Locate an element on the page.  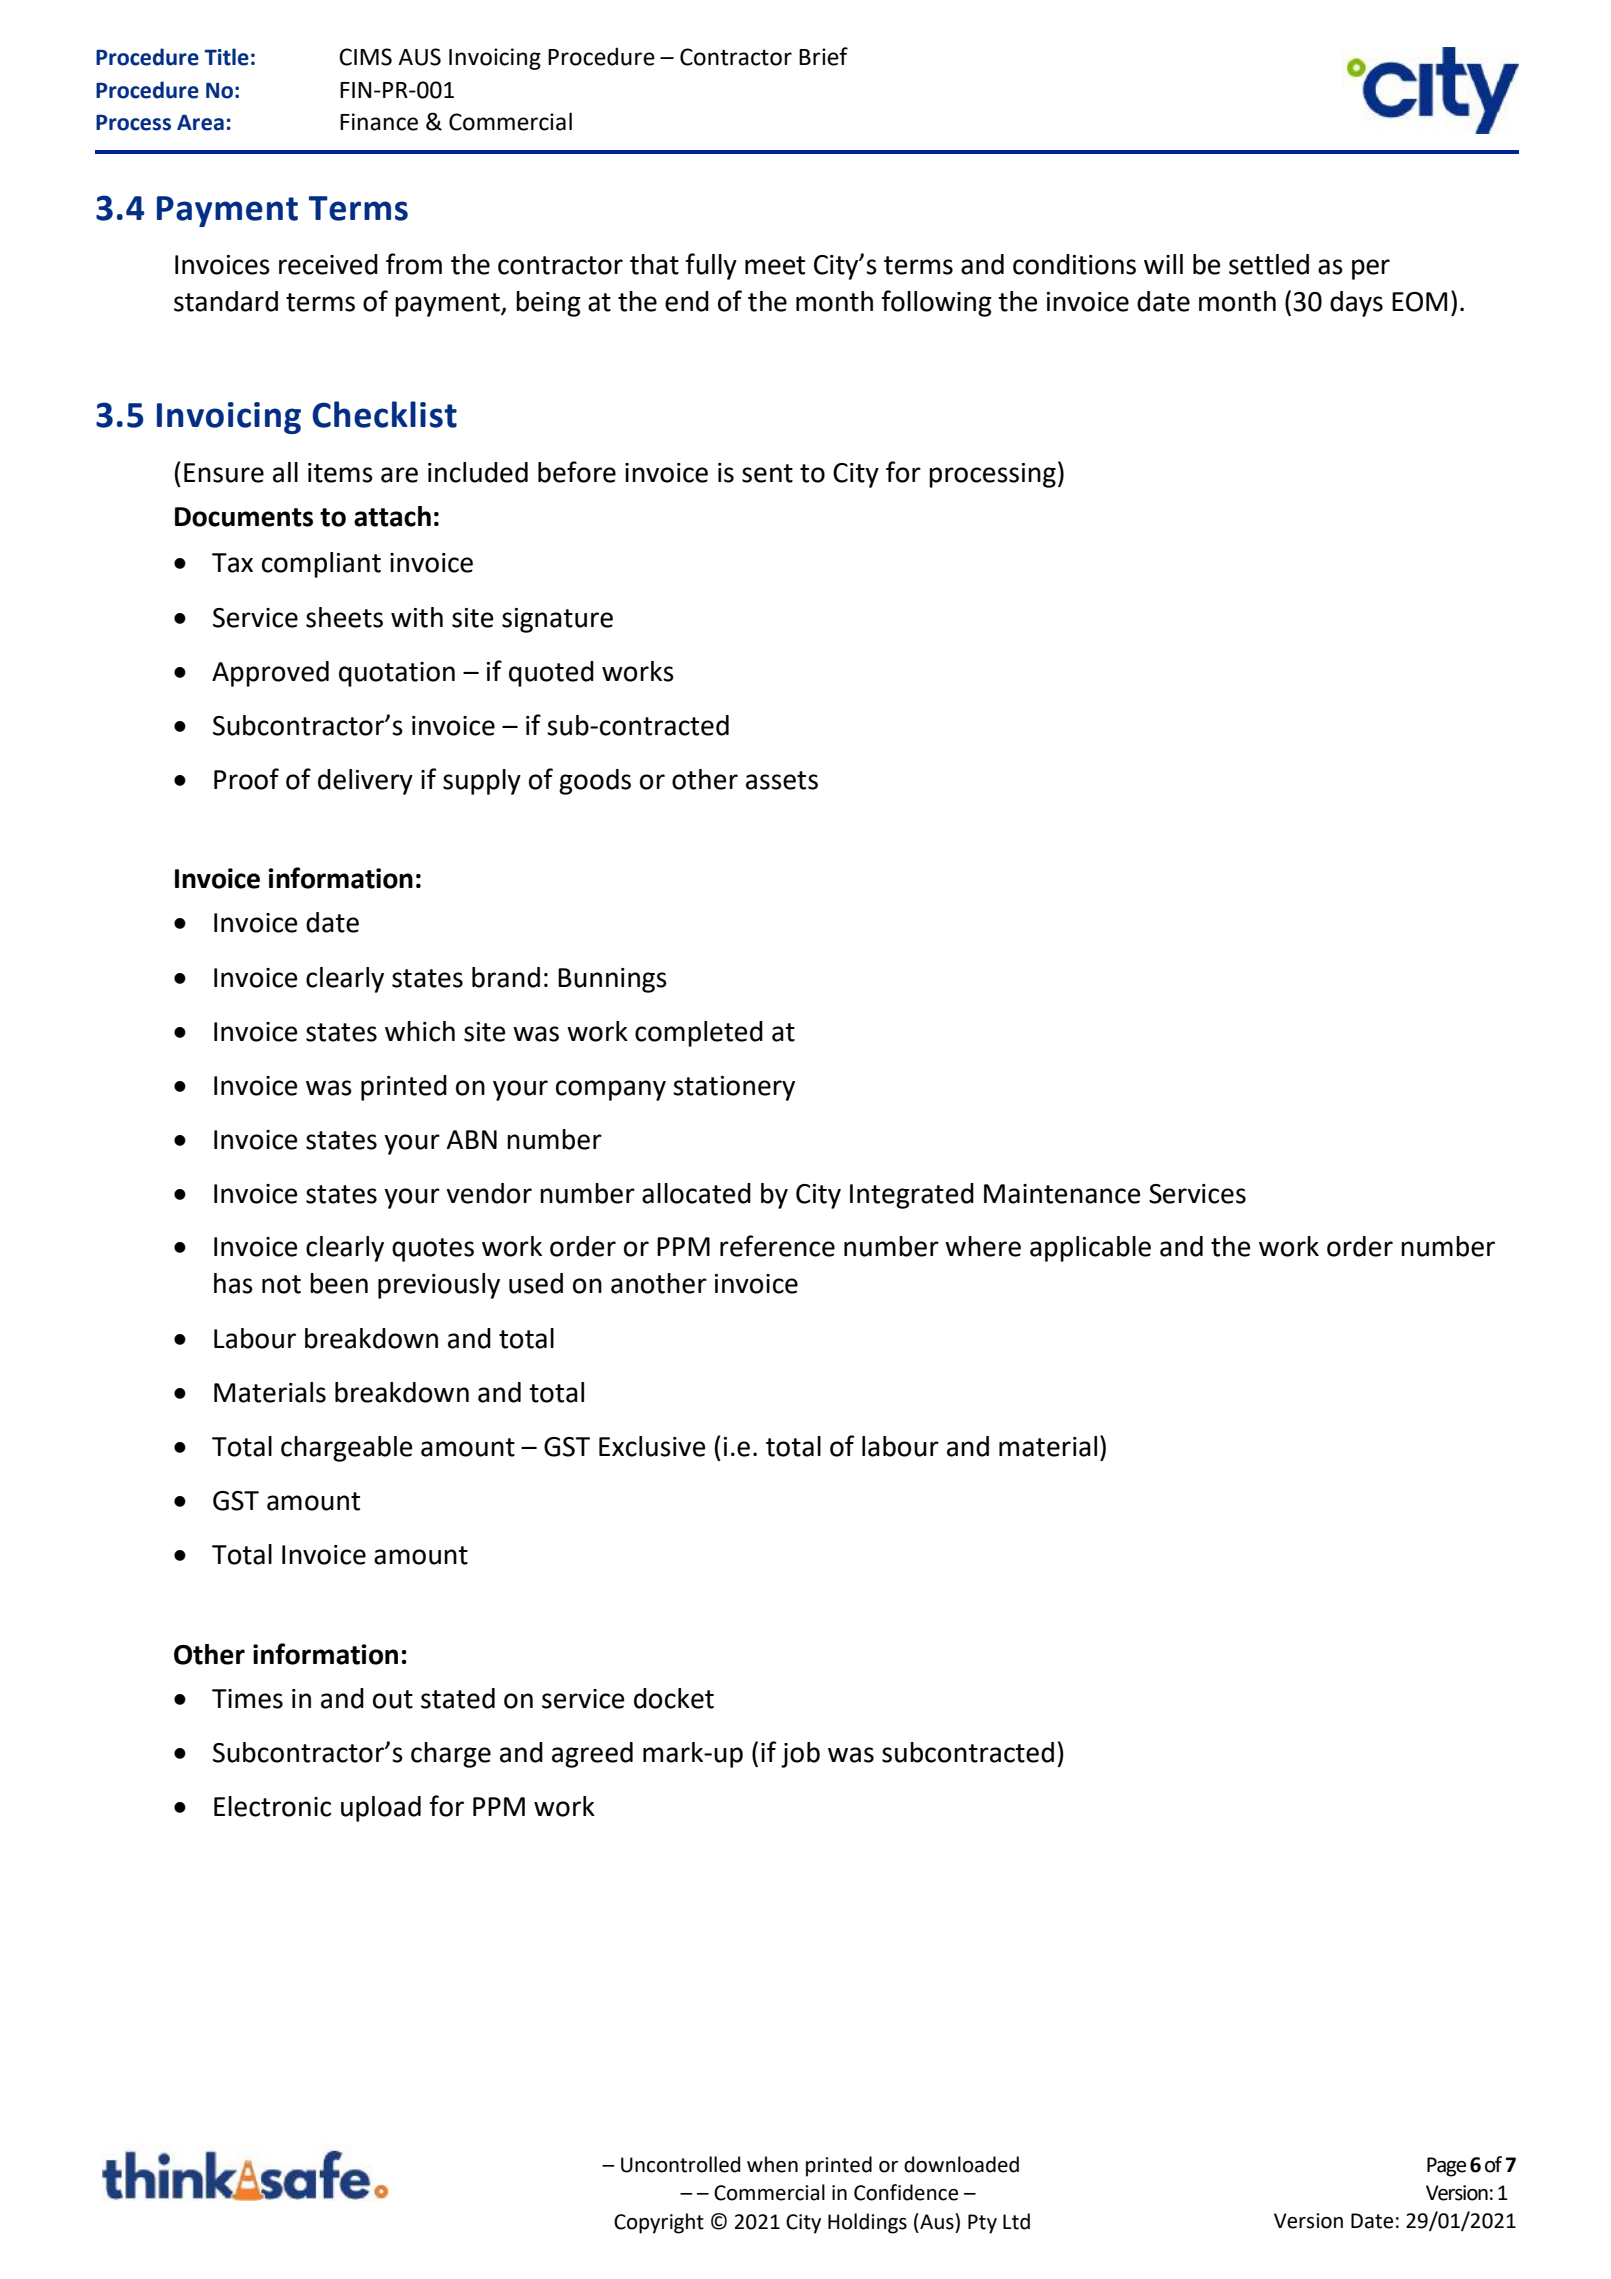
Brief is located at coordinates (823, 56).
